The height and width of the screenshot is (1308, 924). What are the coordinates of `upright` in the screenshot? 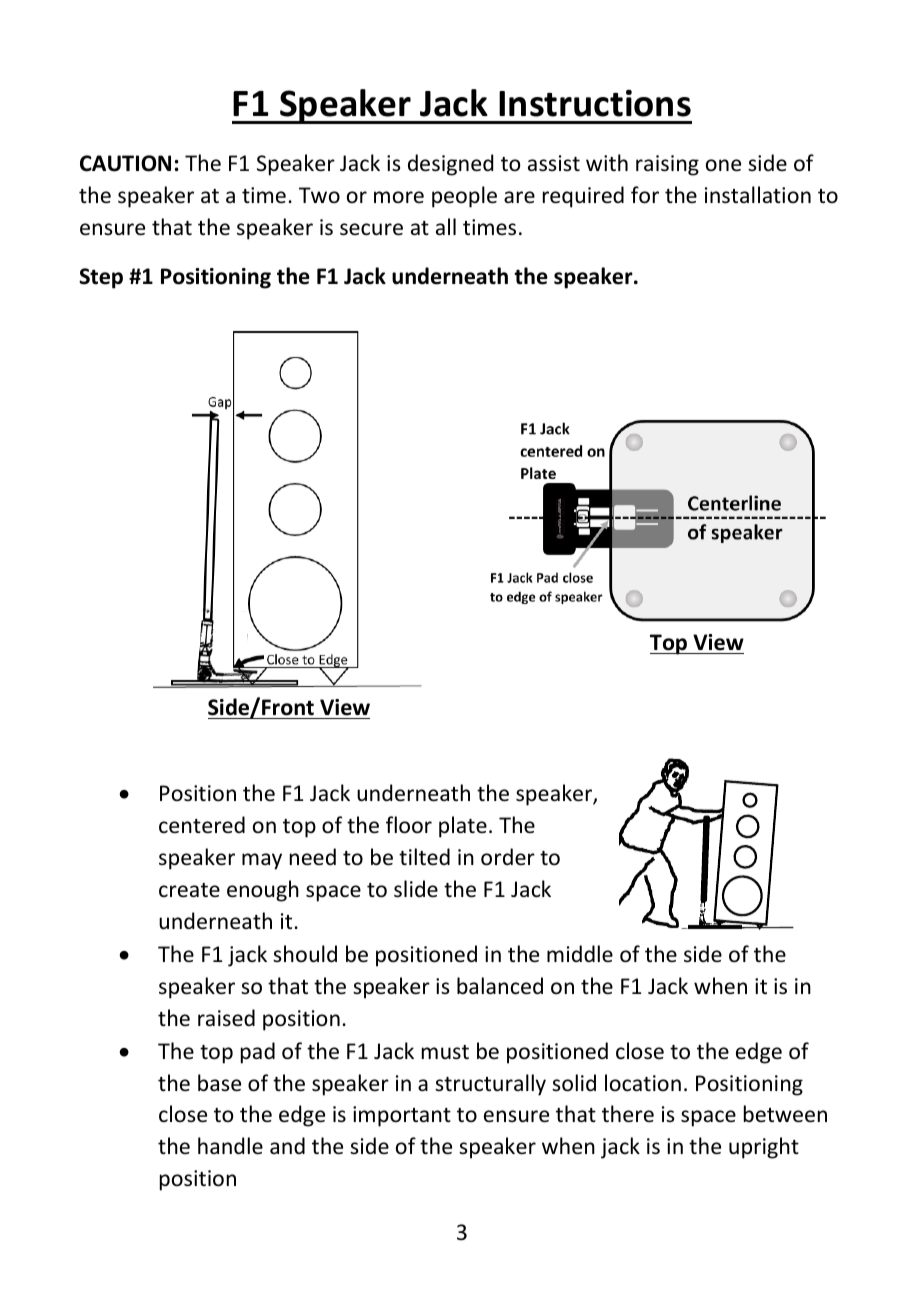 It's located at (764, 1148).
